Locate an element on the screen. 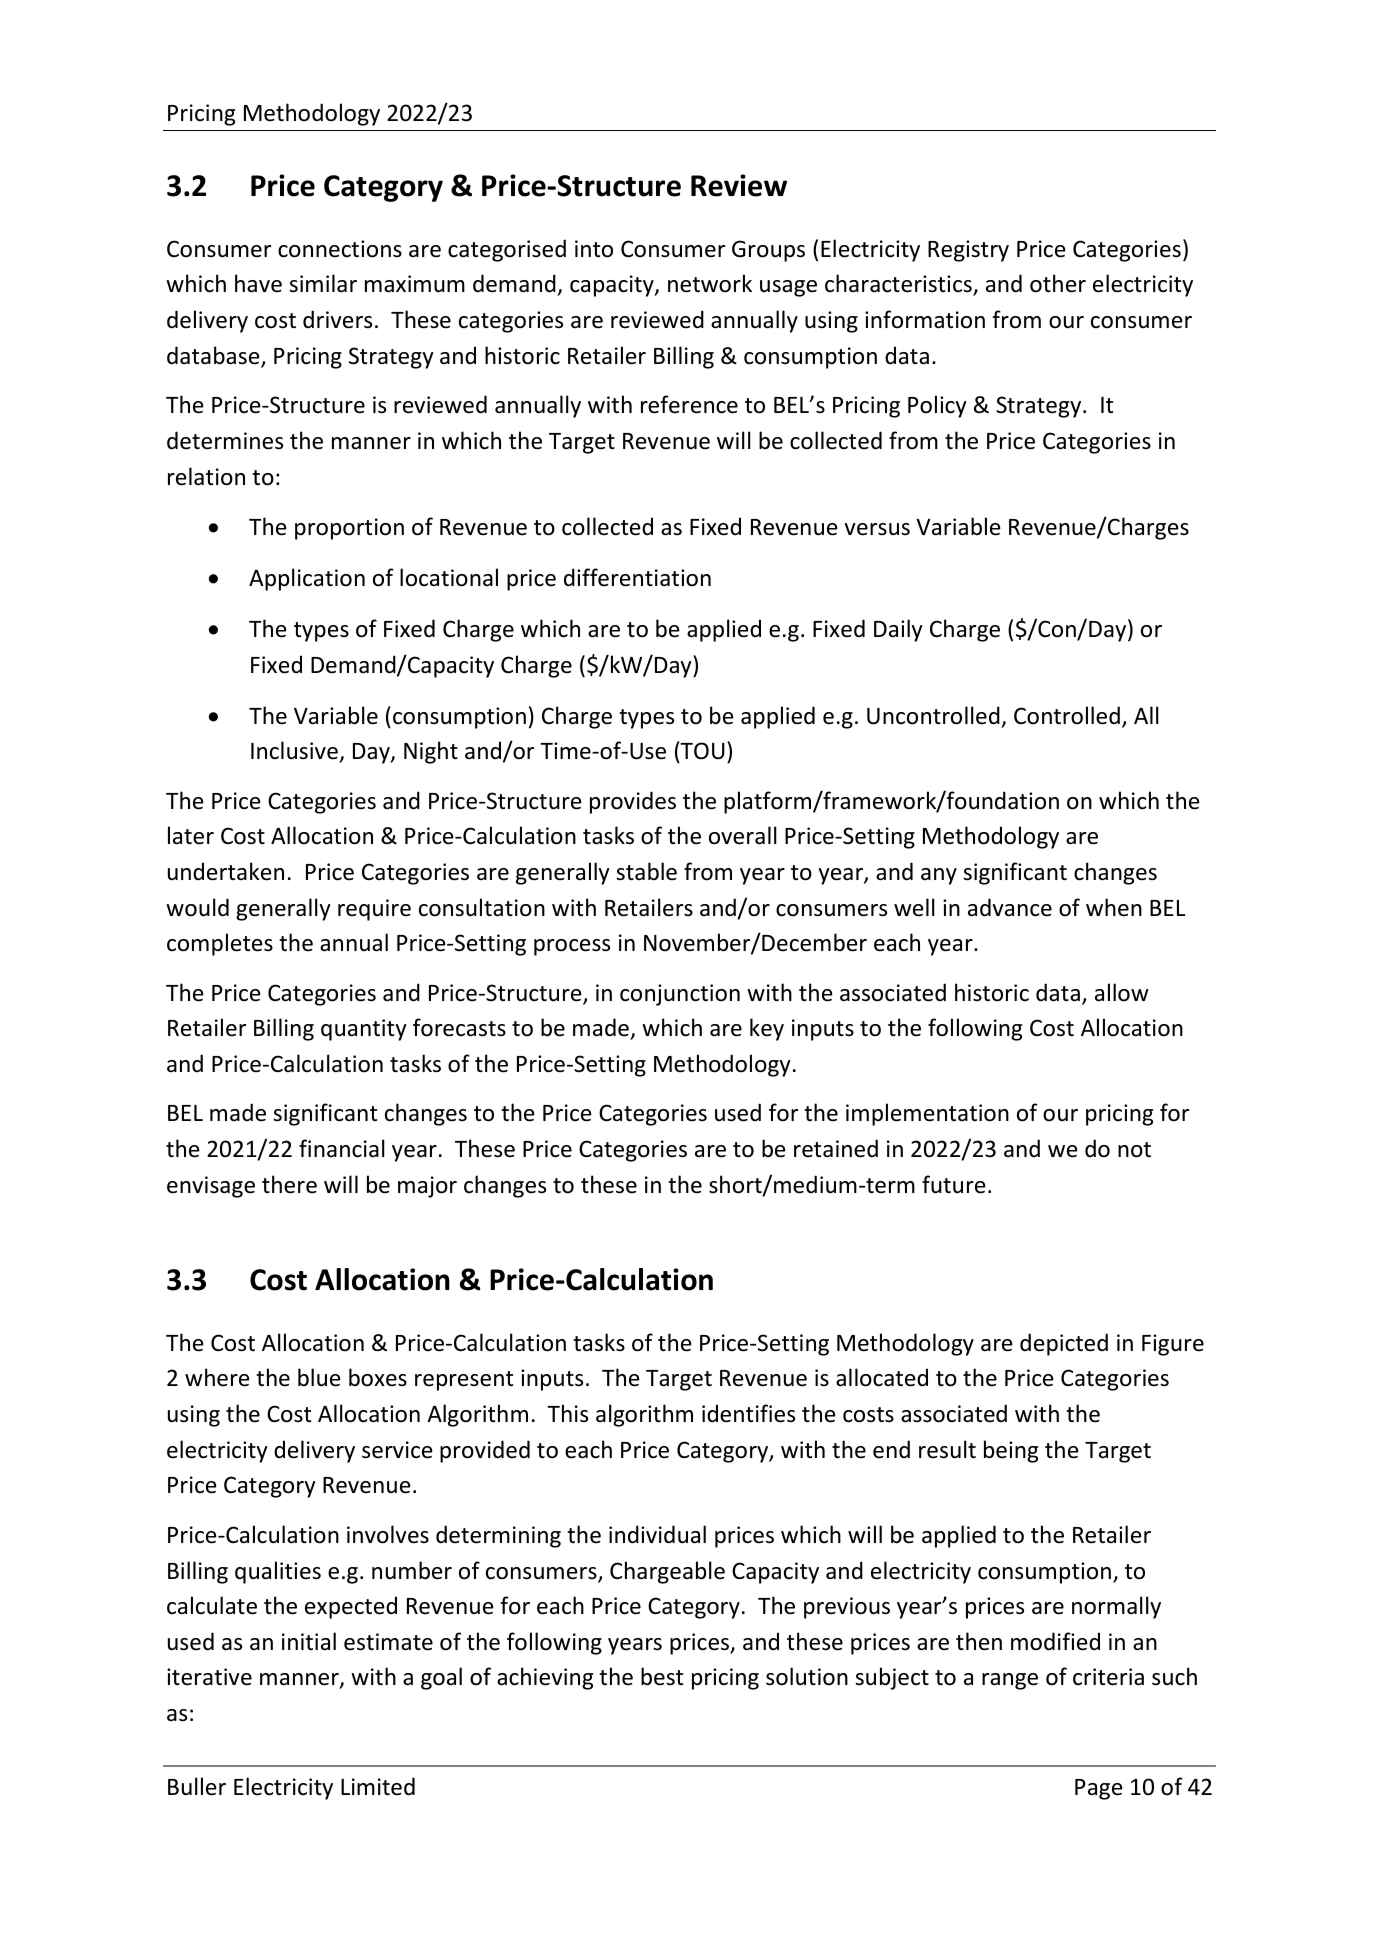  best is located at coordinates (662, 1676).
